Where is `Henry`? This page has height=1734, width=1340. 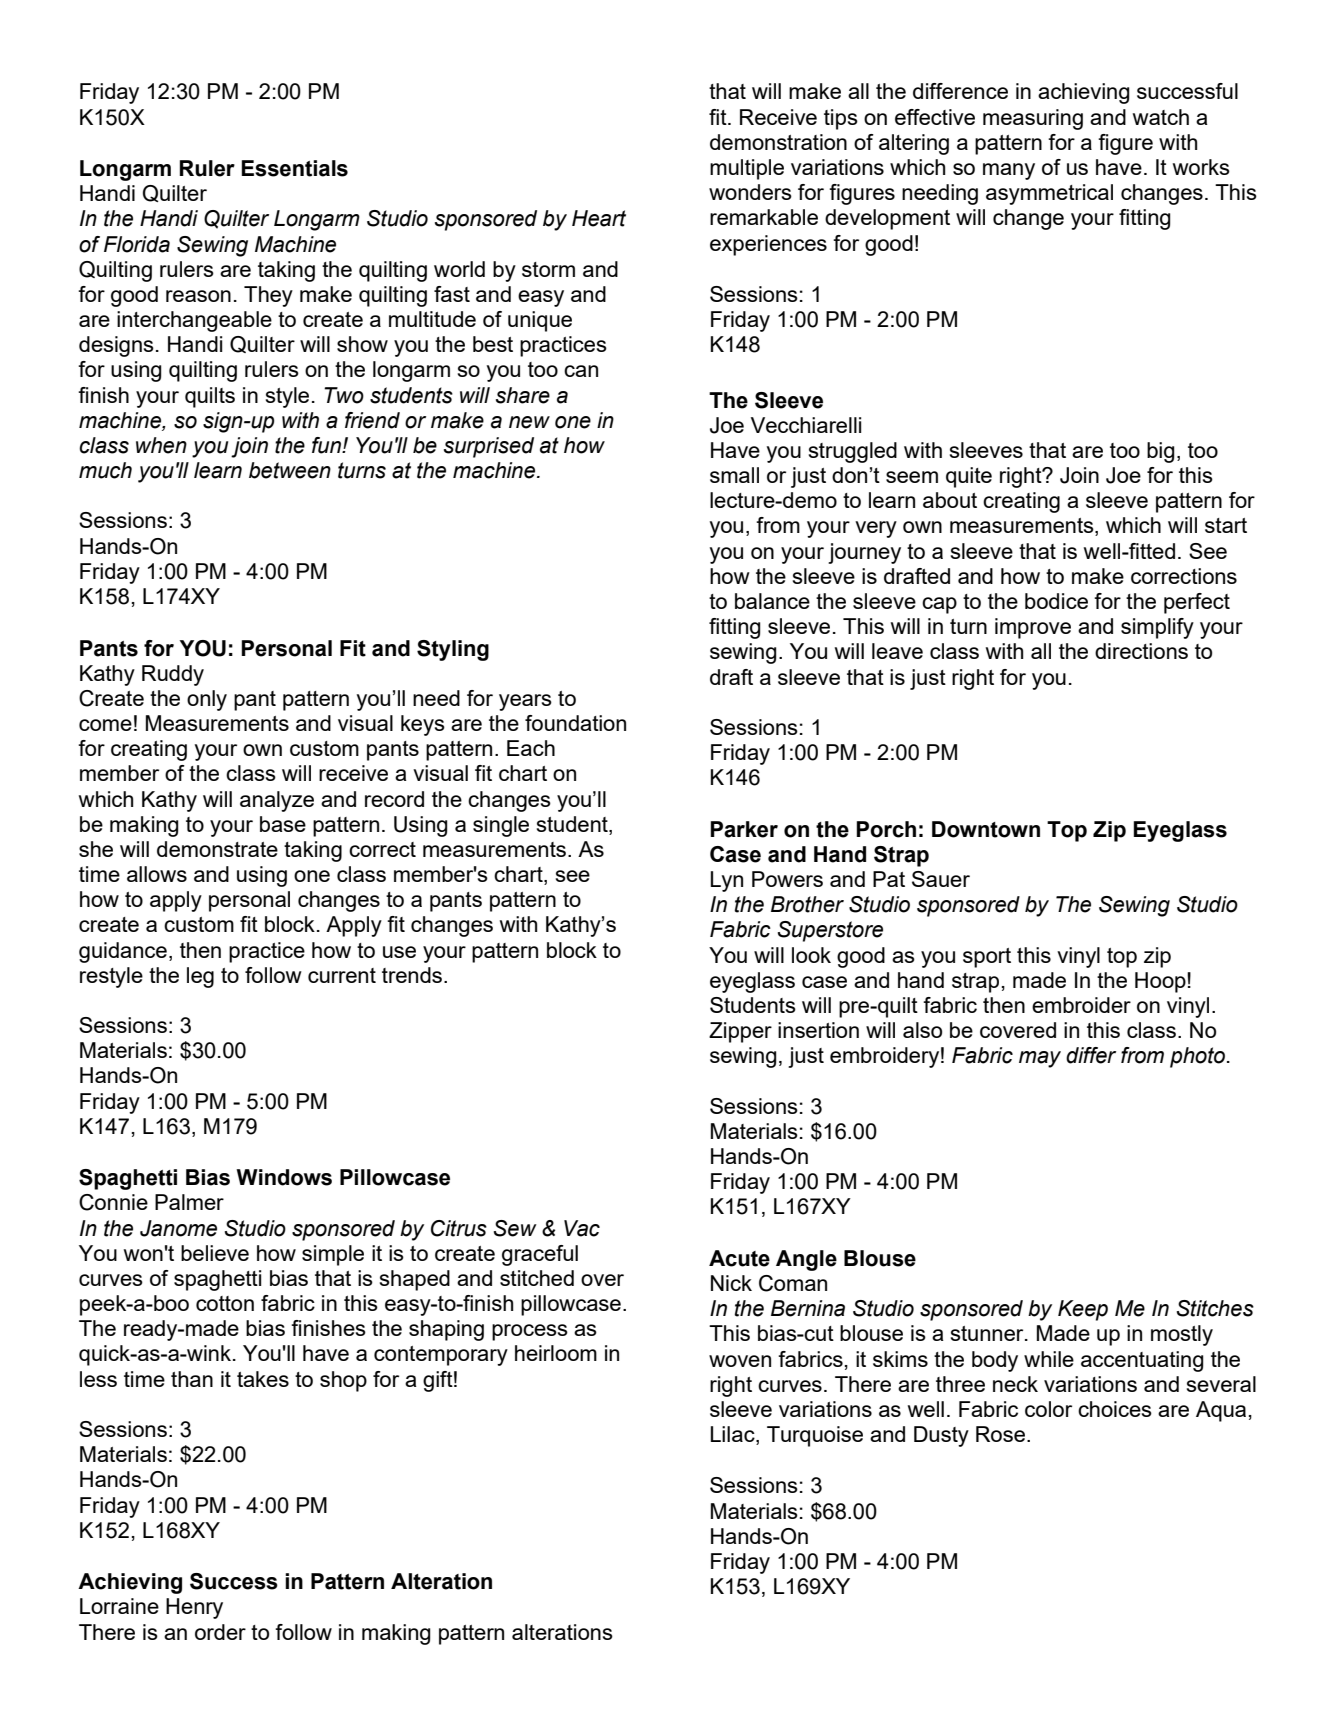 Henry is located at coordinates (194, 1608).
